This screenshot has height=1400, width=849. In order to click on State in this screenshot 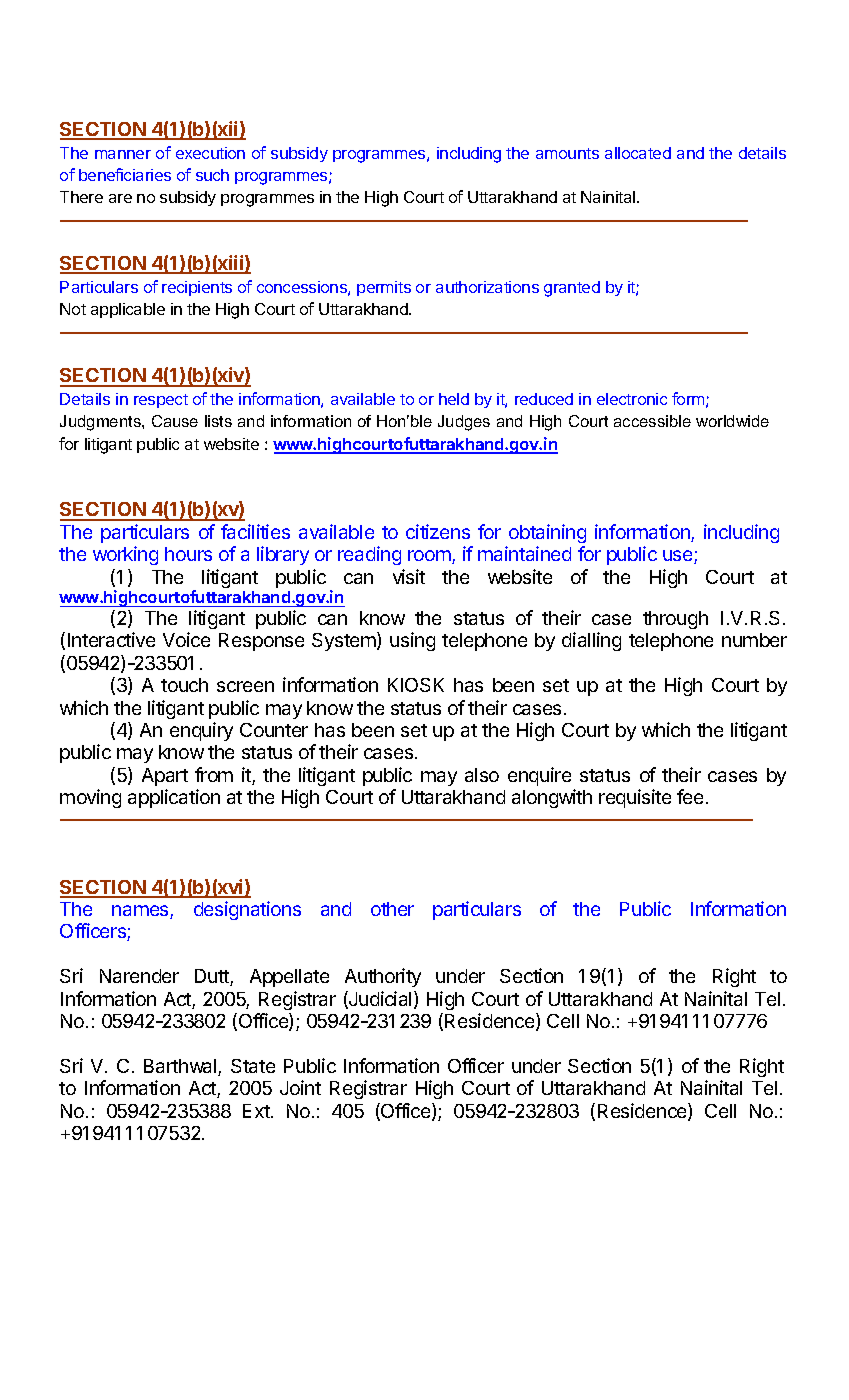, I will do `click(253, 1066)`.
